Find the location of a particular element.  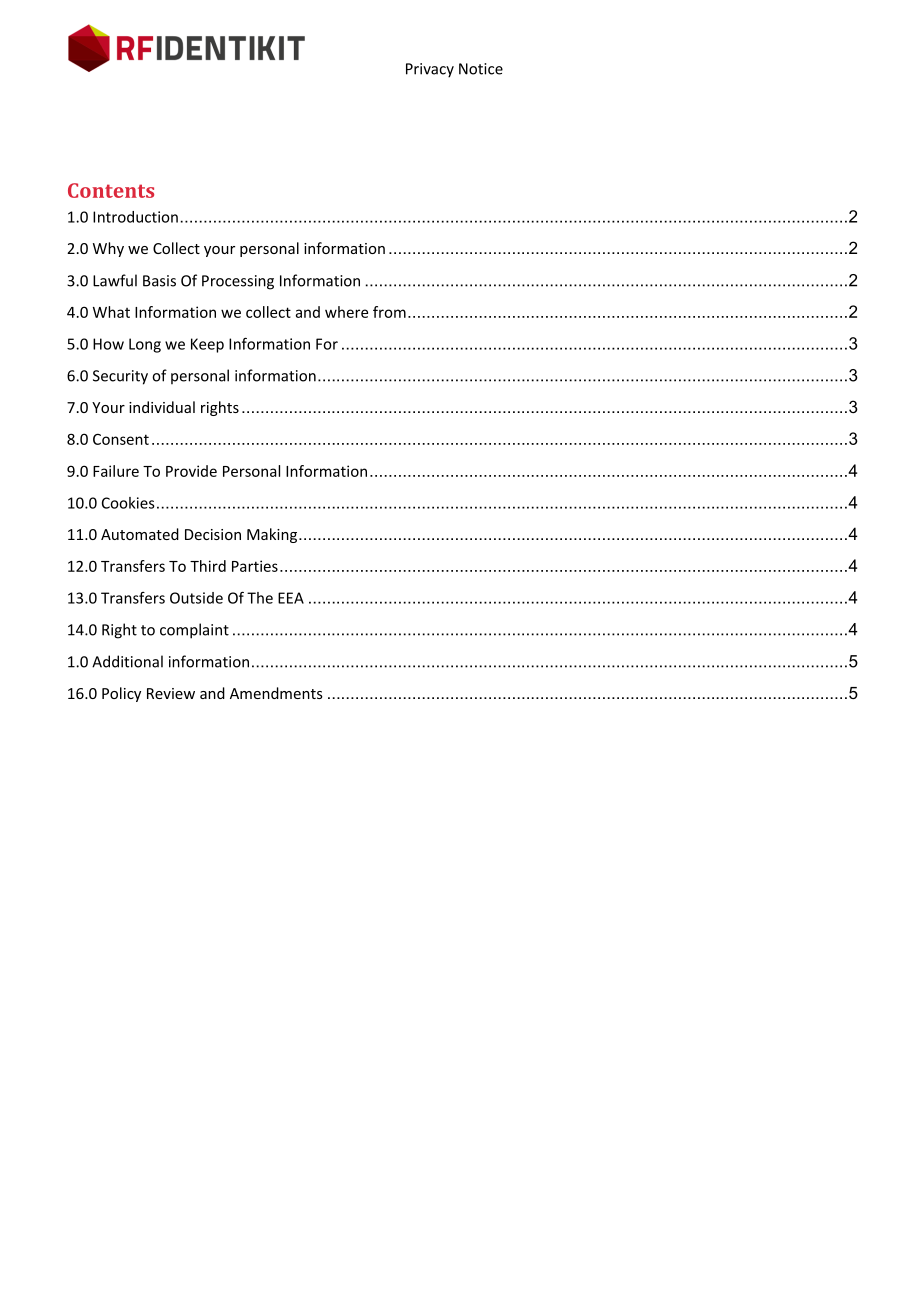

Privacy is located at coordinates (430, 70).
